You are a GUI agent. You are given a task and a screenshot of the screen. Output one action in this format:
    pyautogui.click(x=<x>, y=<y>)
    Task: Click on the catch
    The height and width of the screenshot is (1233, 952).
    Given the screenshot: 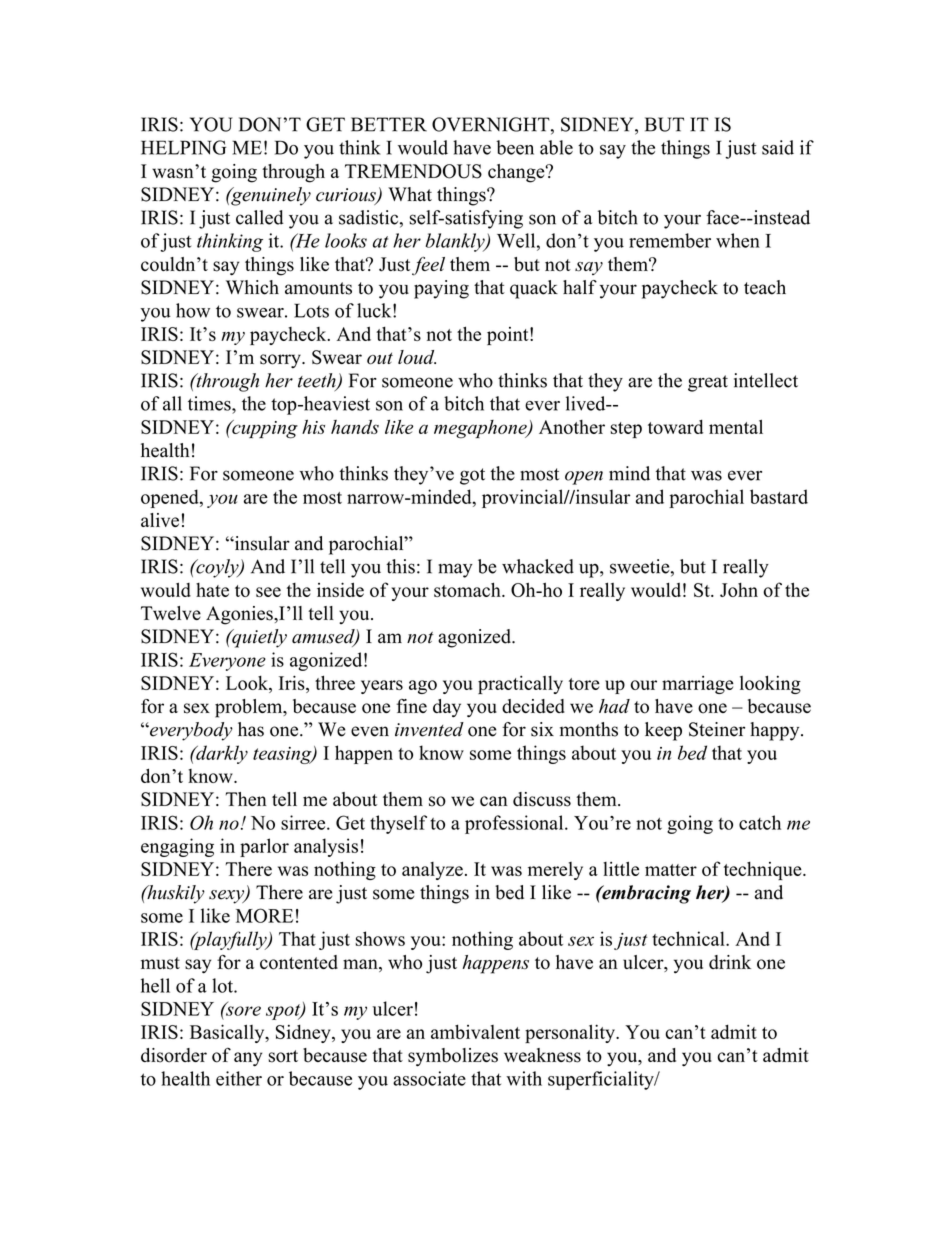 What is the action you would take?
    pyautogui.click(x=760, y=822)
